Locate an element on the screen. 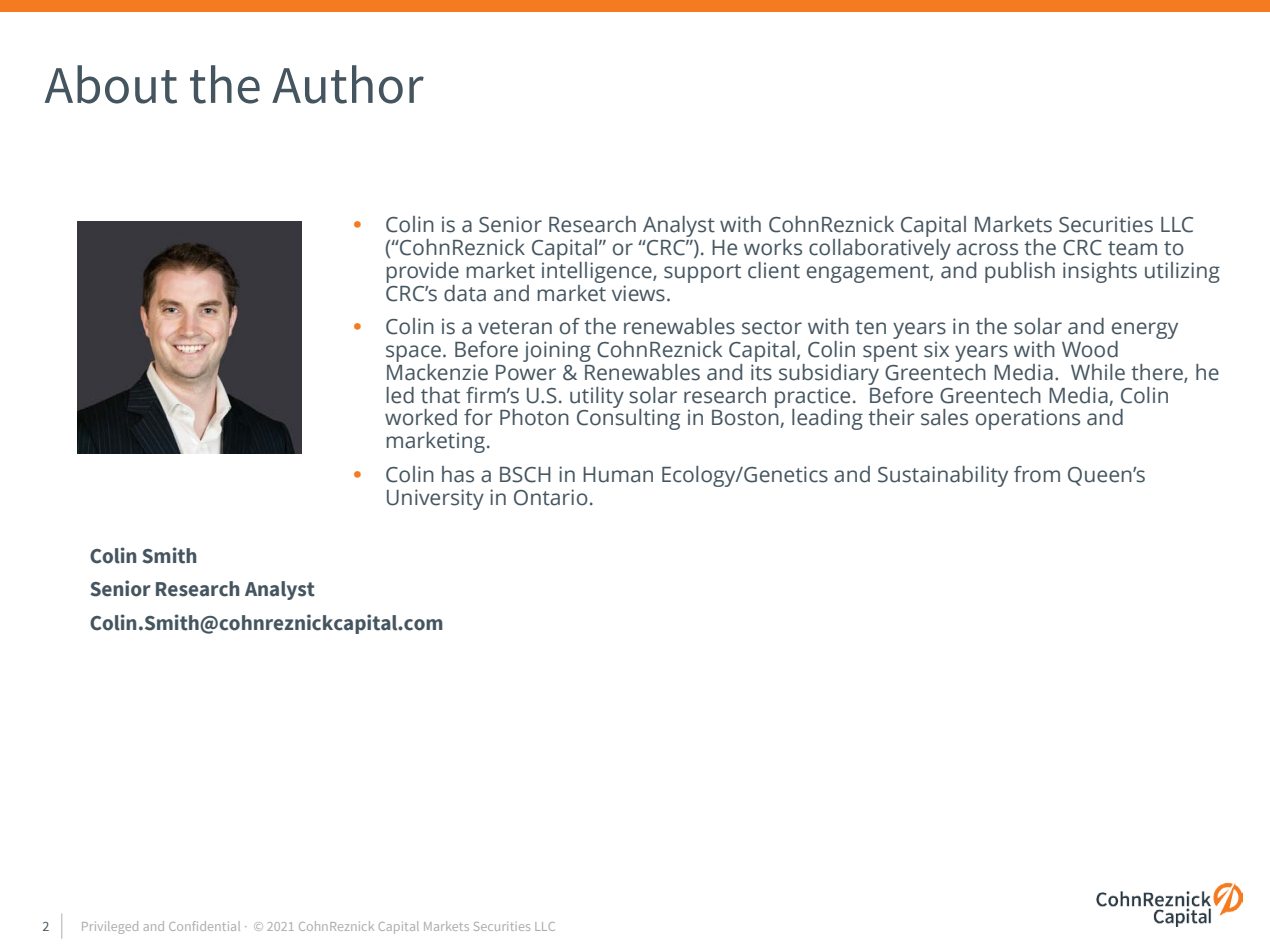 This screenshot has width=1270, height=952. works is located at coordinates (773, 247).
